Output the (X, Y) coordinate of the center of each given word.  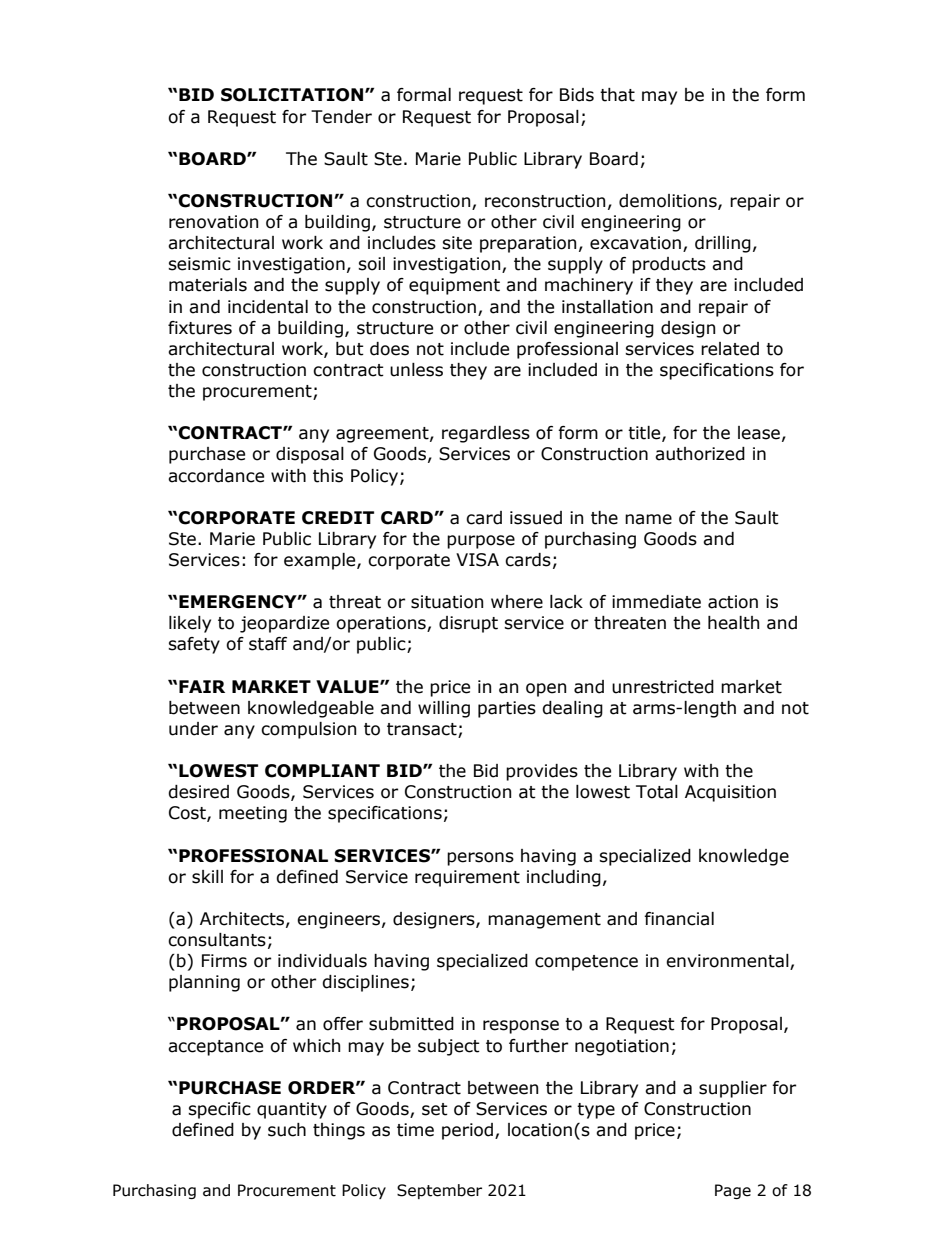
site (457, 243)
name (648, 519)
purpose (481, 542)
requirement (467, 878)
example (321, 561)
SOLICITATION (292, 95)
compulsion (308, 730)
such (287, 1130)
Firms (224, 961)
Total (657, 792)
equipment (454, 286)
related (730, 349)
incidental (268, 307)
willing (444, 709)
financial (679, 919)
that (617, 95)
